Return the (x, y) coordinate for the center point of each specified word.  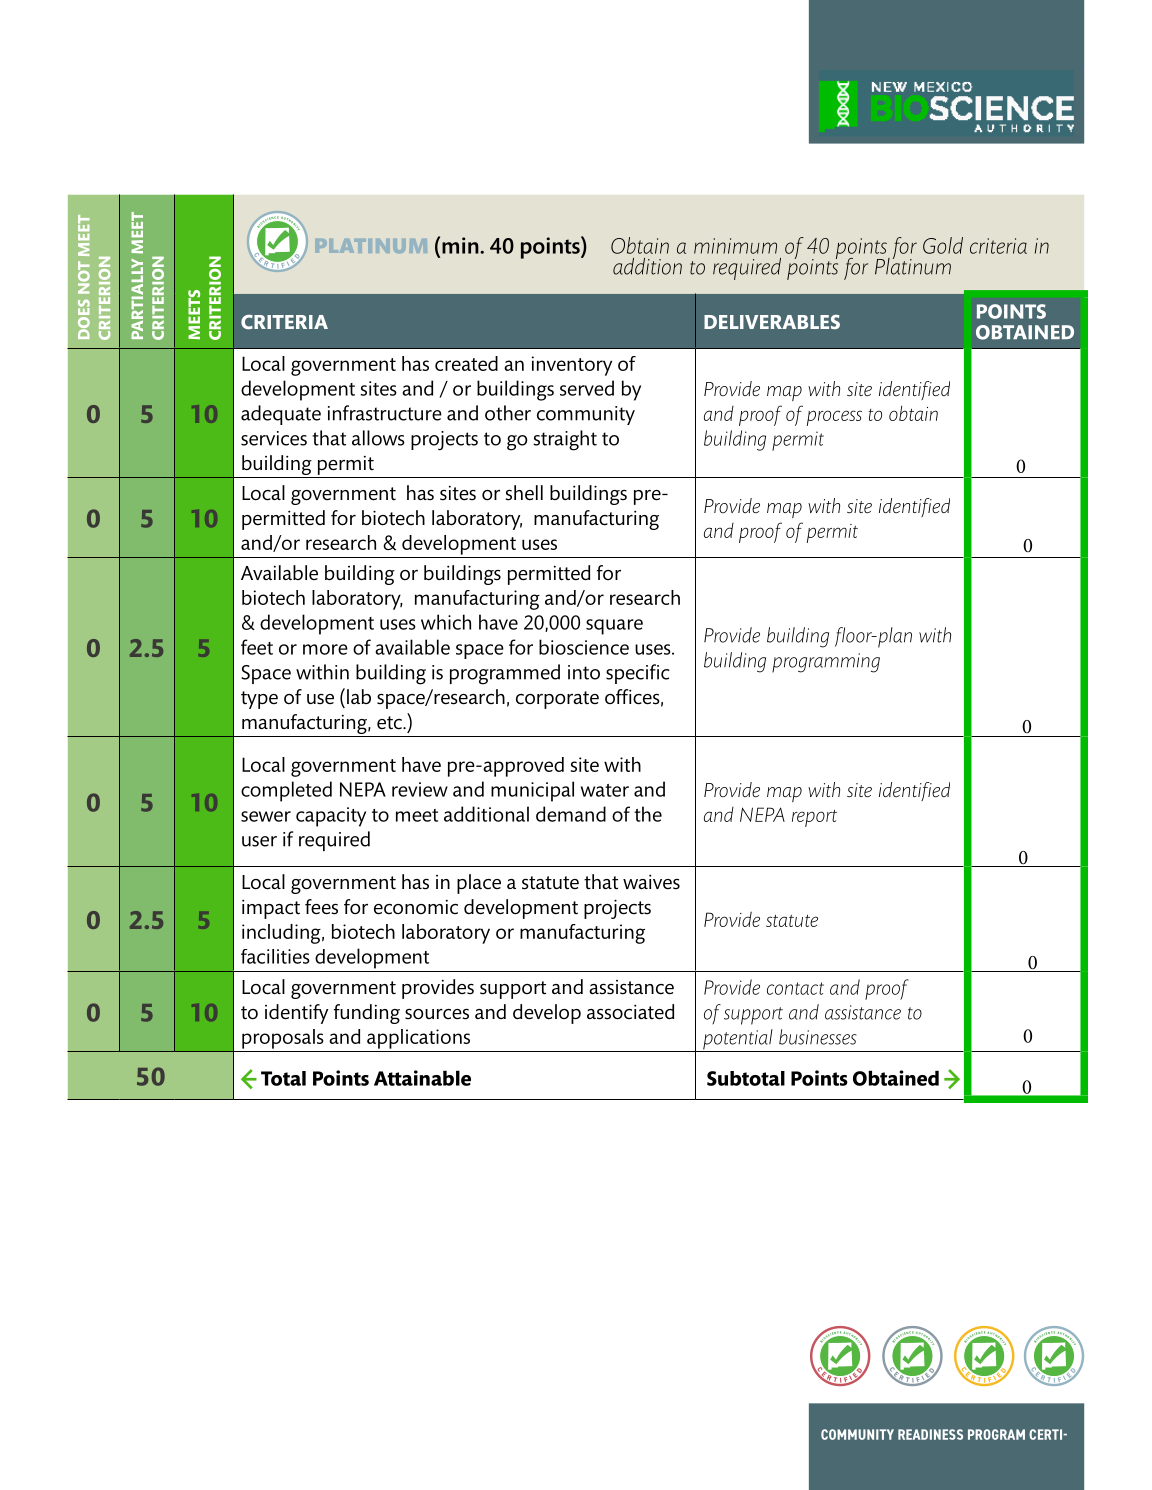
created (466, 363)
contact (795, 988)
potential (738, 1040)
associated (630, 1012)
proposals (283, 1039)
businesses (818, 1037)
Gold (943, 245)
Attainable (422, 1078)
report (814, 818)
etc (390, 723)
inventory (572, 366)
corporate (557, 700)
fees (321, 907)
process (834, 418)
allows (378, 438)
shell (524, 493)
